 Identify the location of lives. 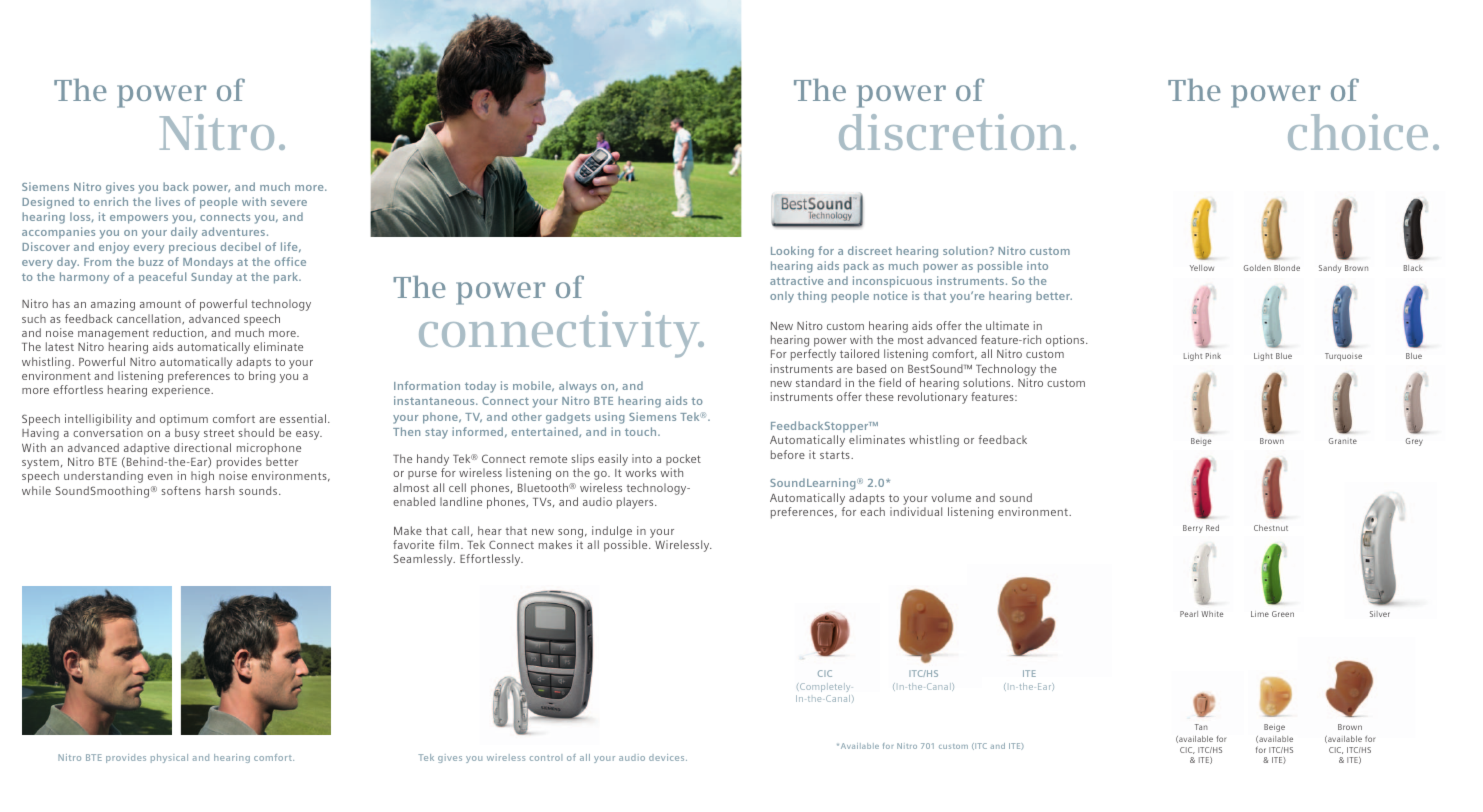
(168, 201).
